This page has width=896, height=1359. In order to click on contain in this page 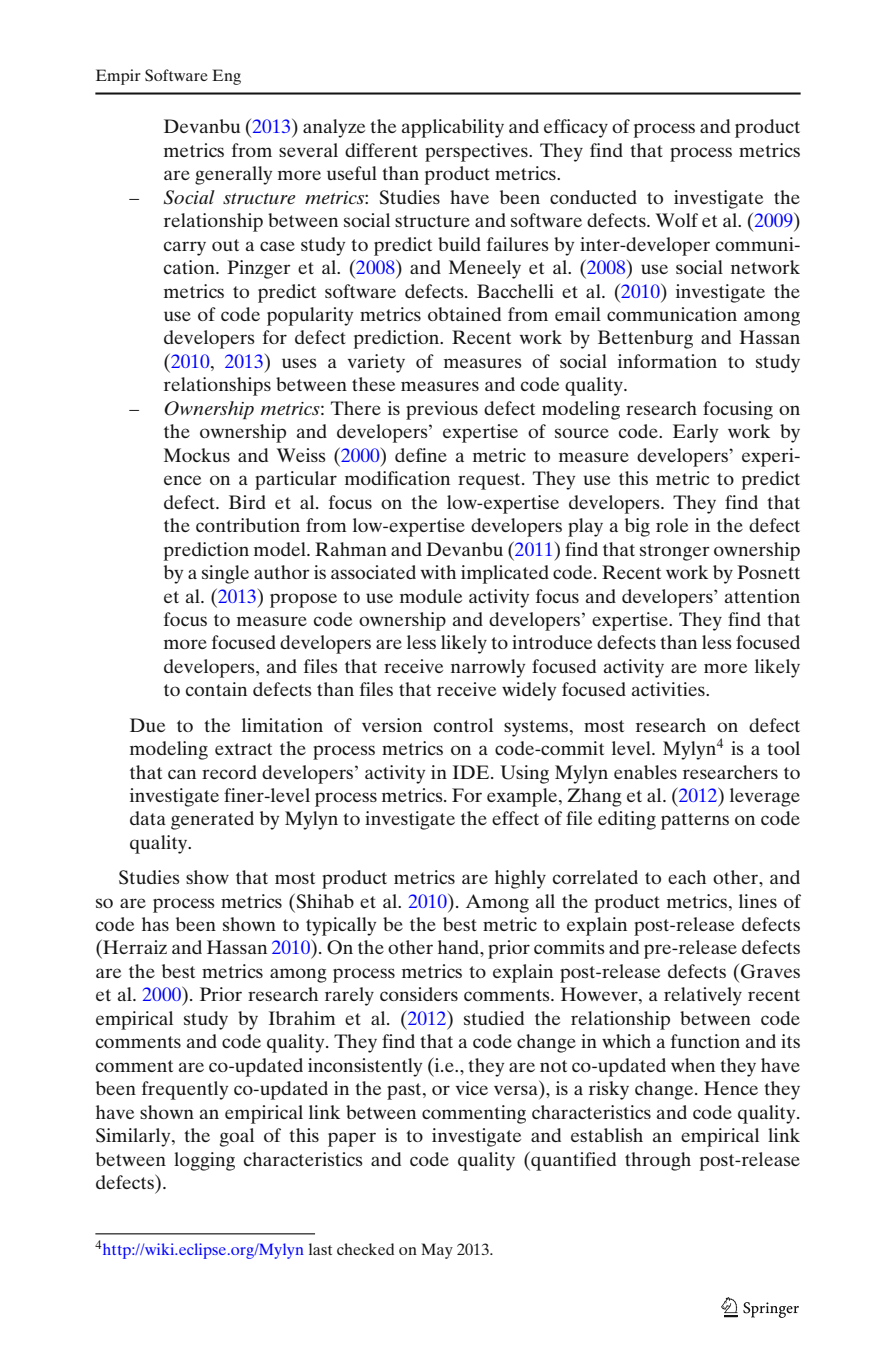, I will do `click(216, 689)`.
